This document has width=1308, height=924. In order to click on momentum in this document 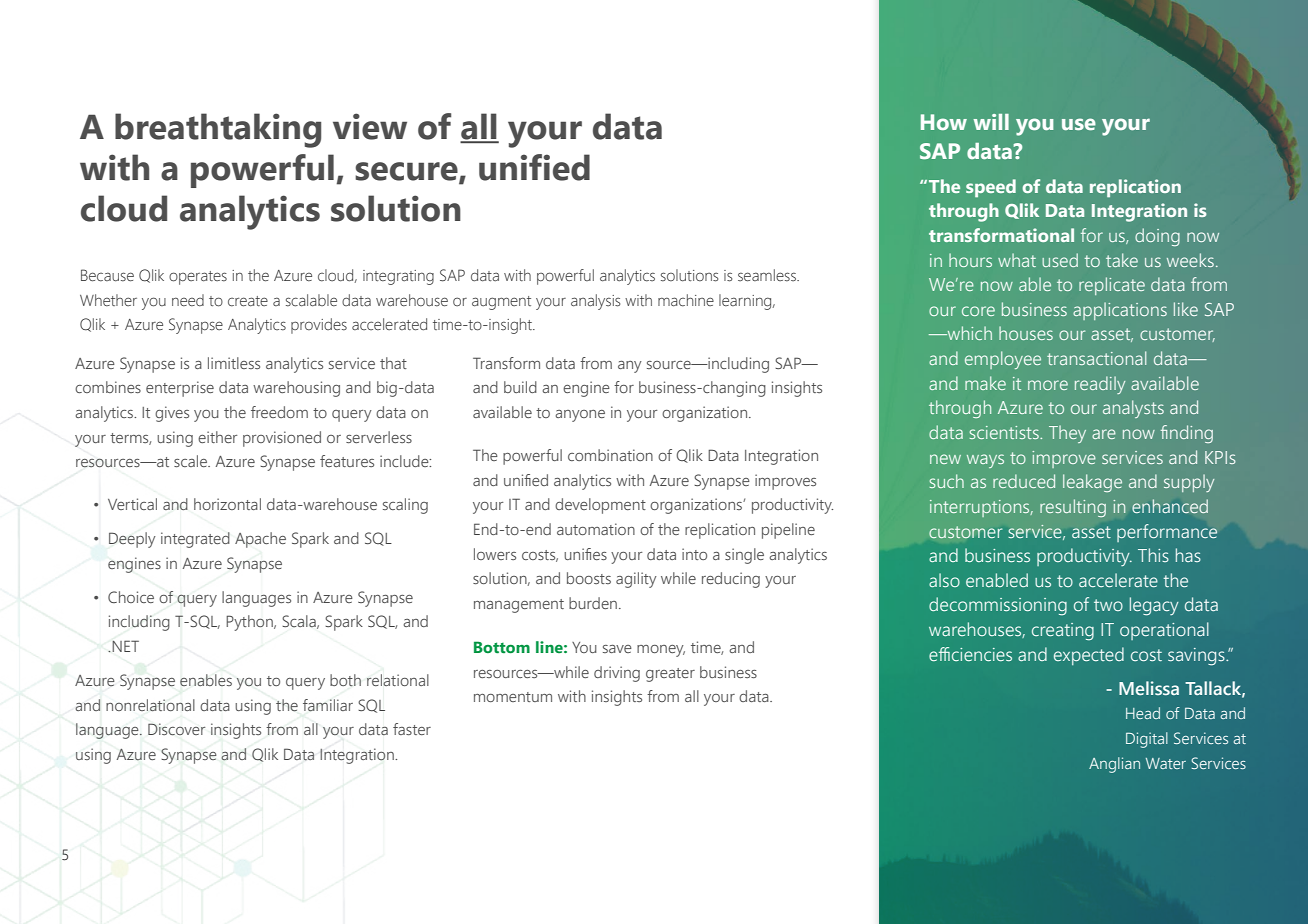, I will do `click(513, 697)`.
